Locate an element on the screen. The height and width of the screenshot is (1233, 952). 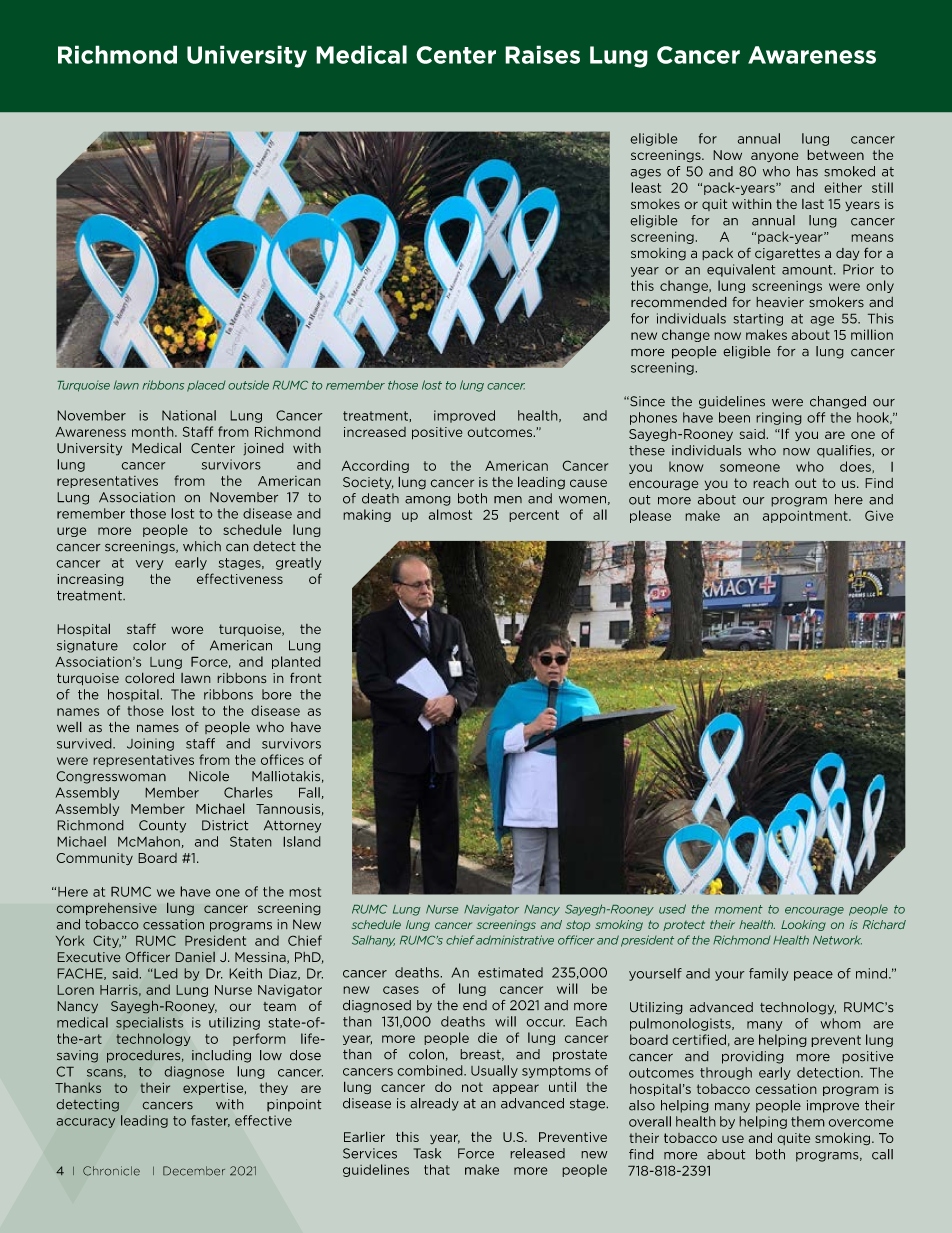
anyone is located at coordinates (775, 157).
